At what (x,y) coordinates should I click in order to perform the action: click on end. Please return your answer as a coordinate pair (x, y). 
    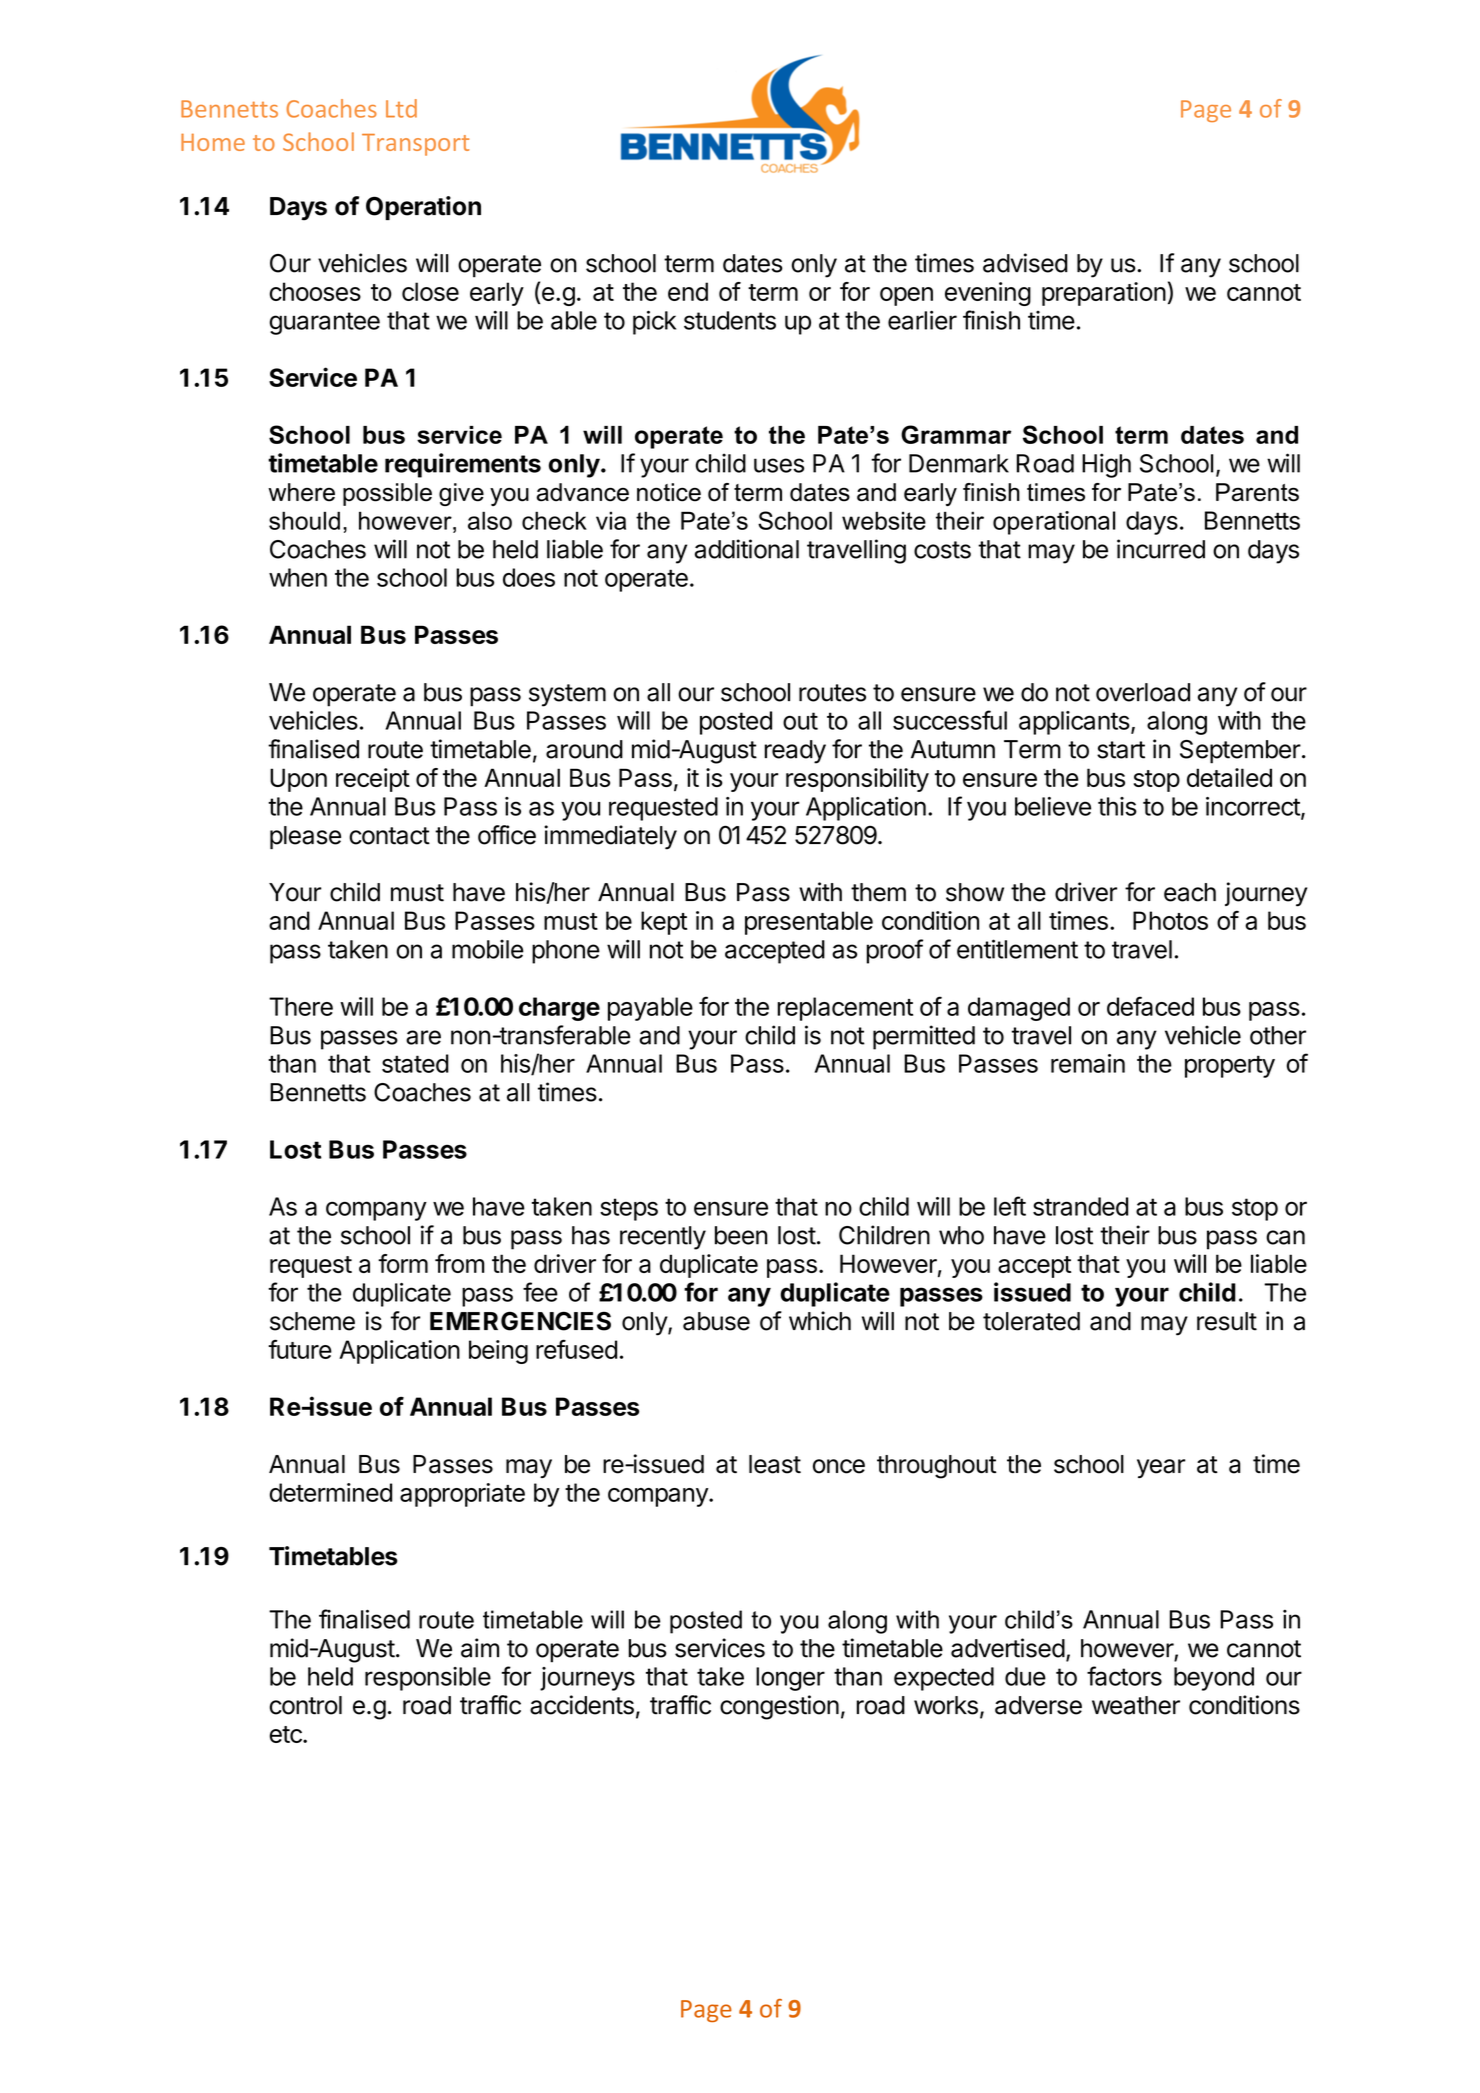
    Looking at the image, I should click on (688, 291).
